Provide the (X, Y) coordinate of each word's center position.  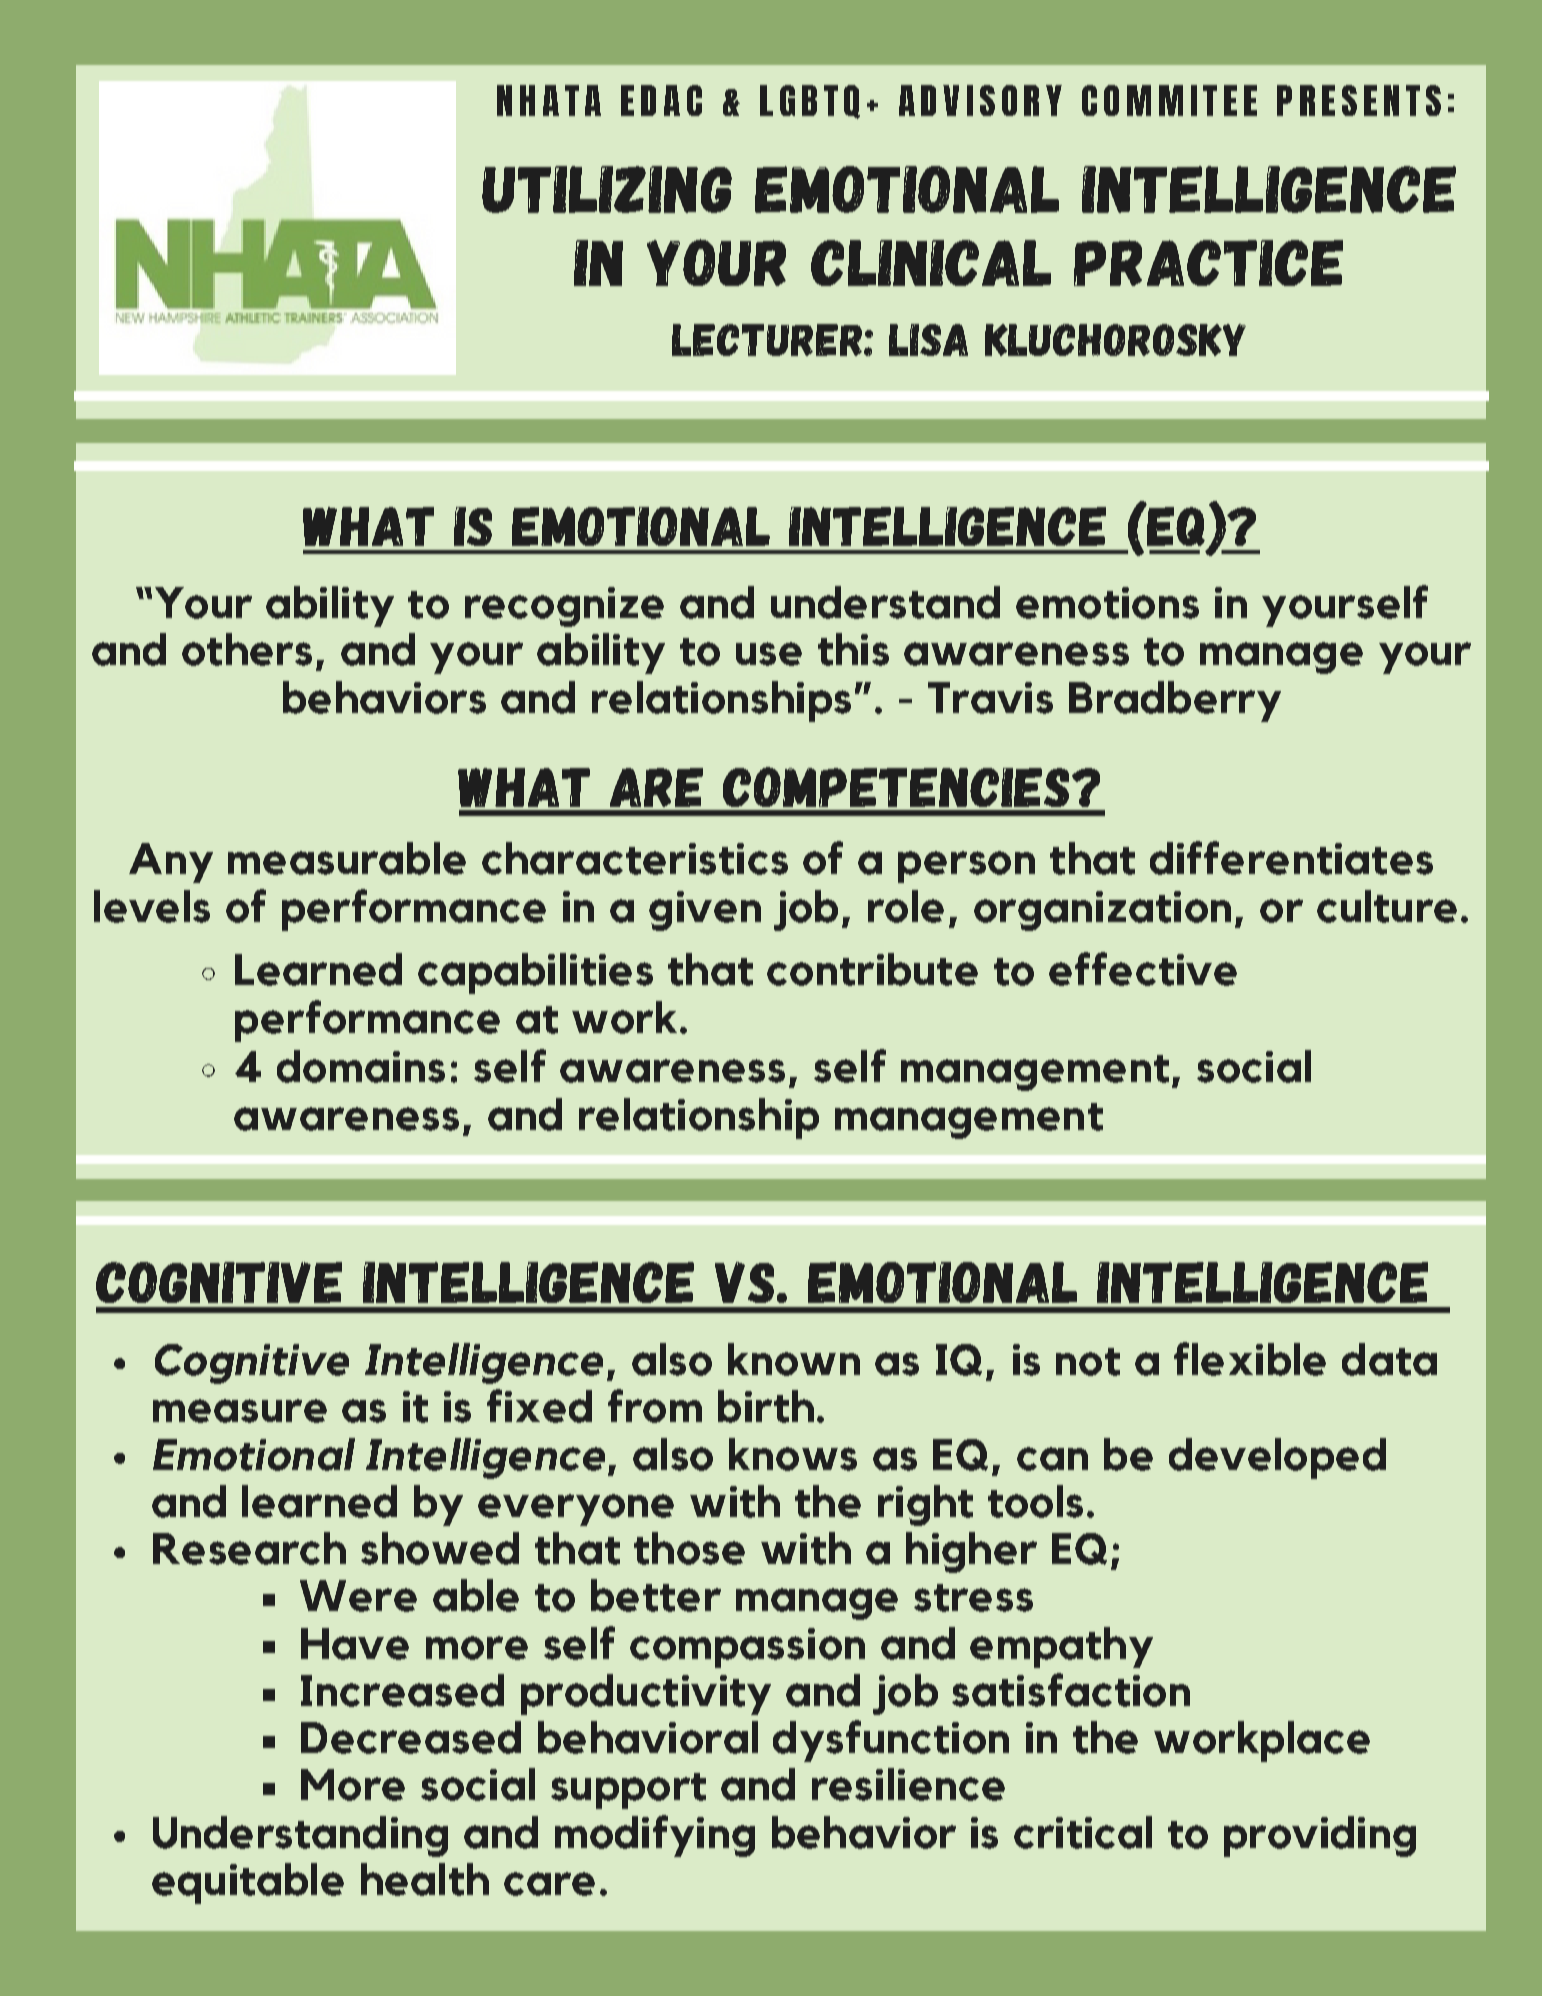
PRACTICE (1208, 263)
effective (1143, 969)
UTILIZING (607, 189)
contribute (872, 969)
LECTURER (767, 340)
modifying (655, 1836)
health (425, 1879)
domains (361, 1066)
